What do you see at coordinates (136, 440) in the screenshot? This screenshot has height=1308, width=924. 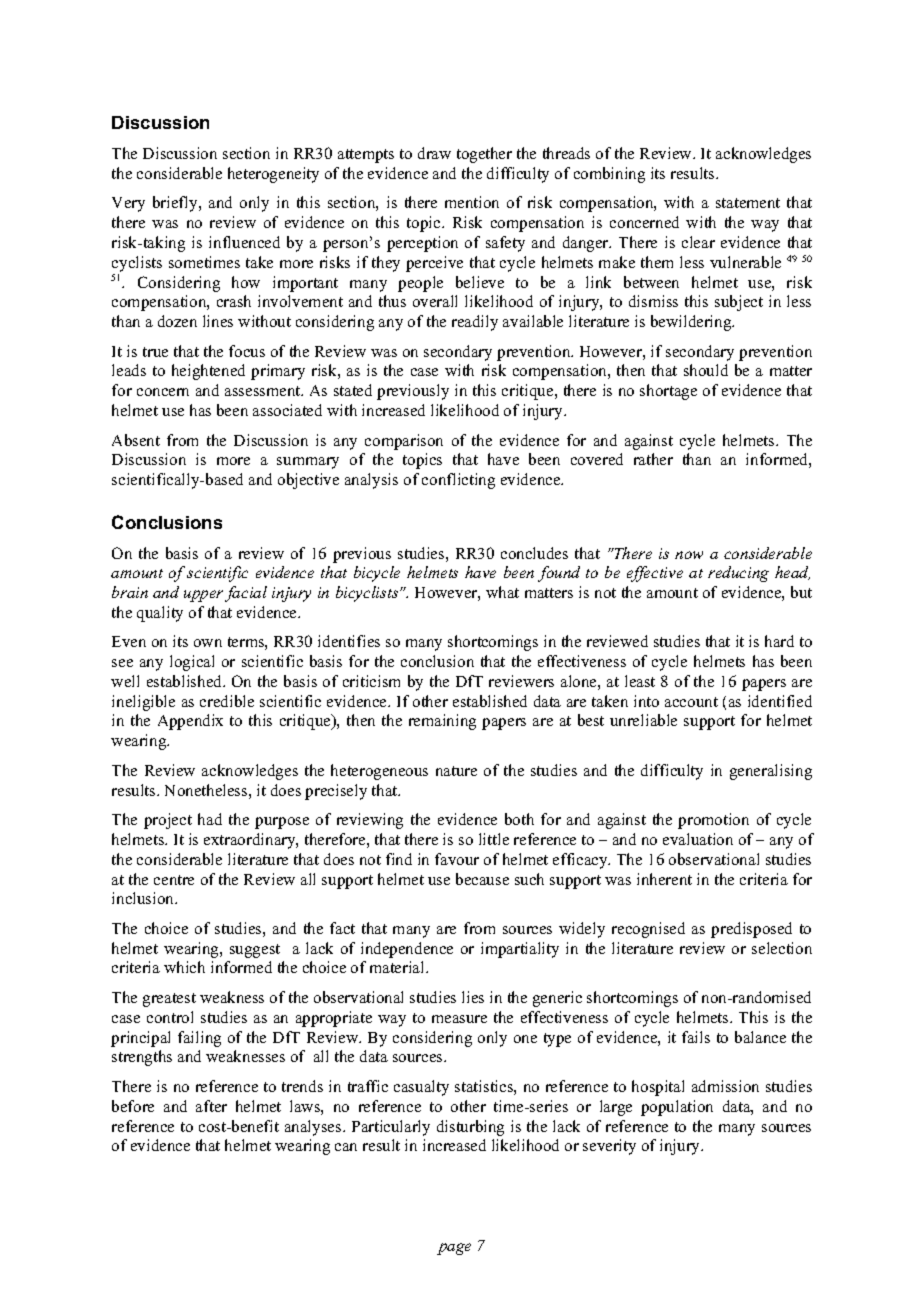 I see `Absent` at bounding box center [136, 440].
